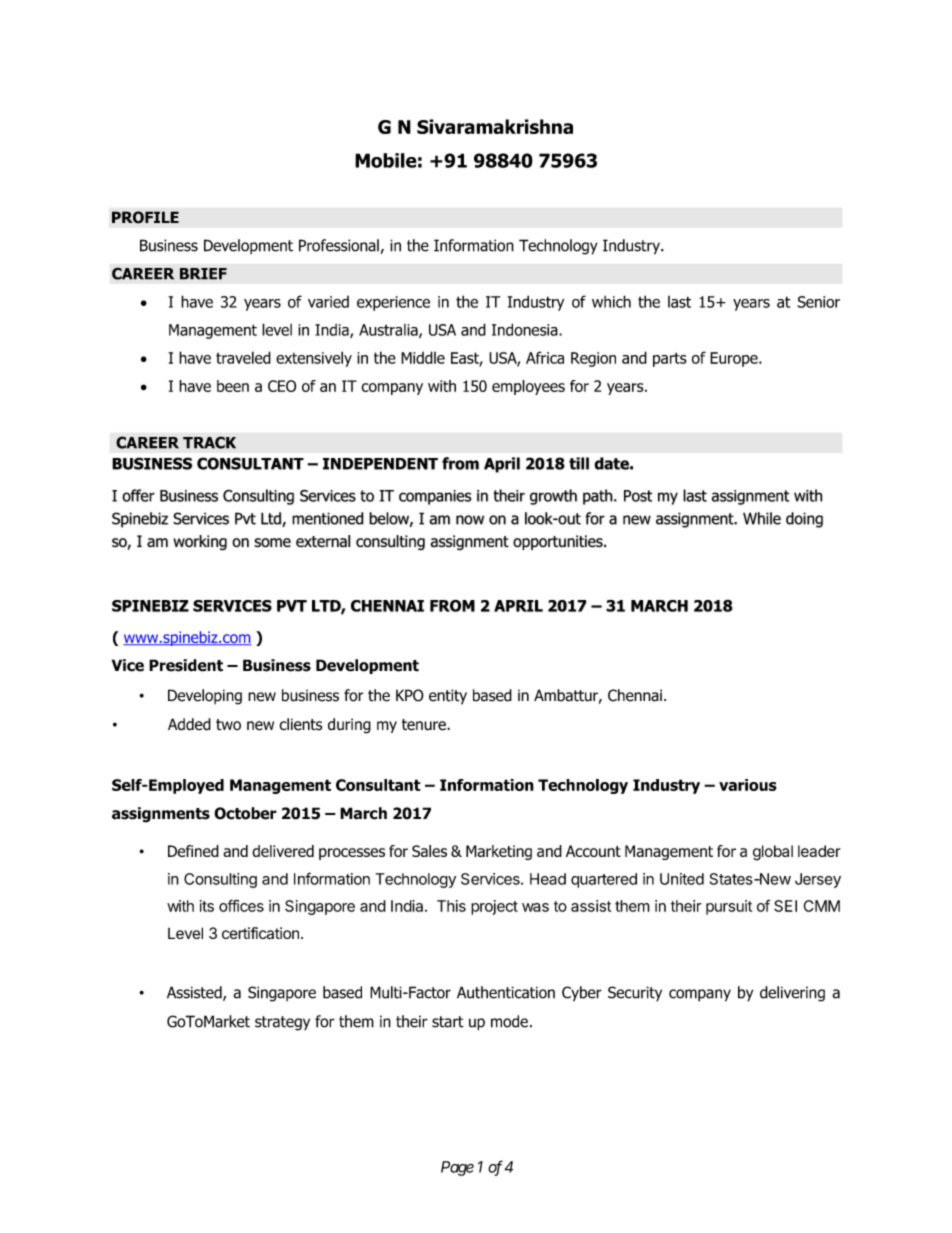 The height and width of the page is (1233, 952). I want to click on Developing, so click(205, 697).
